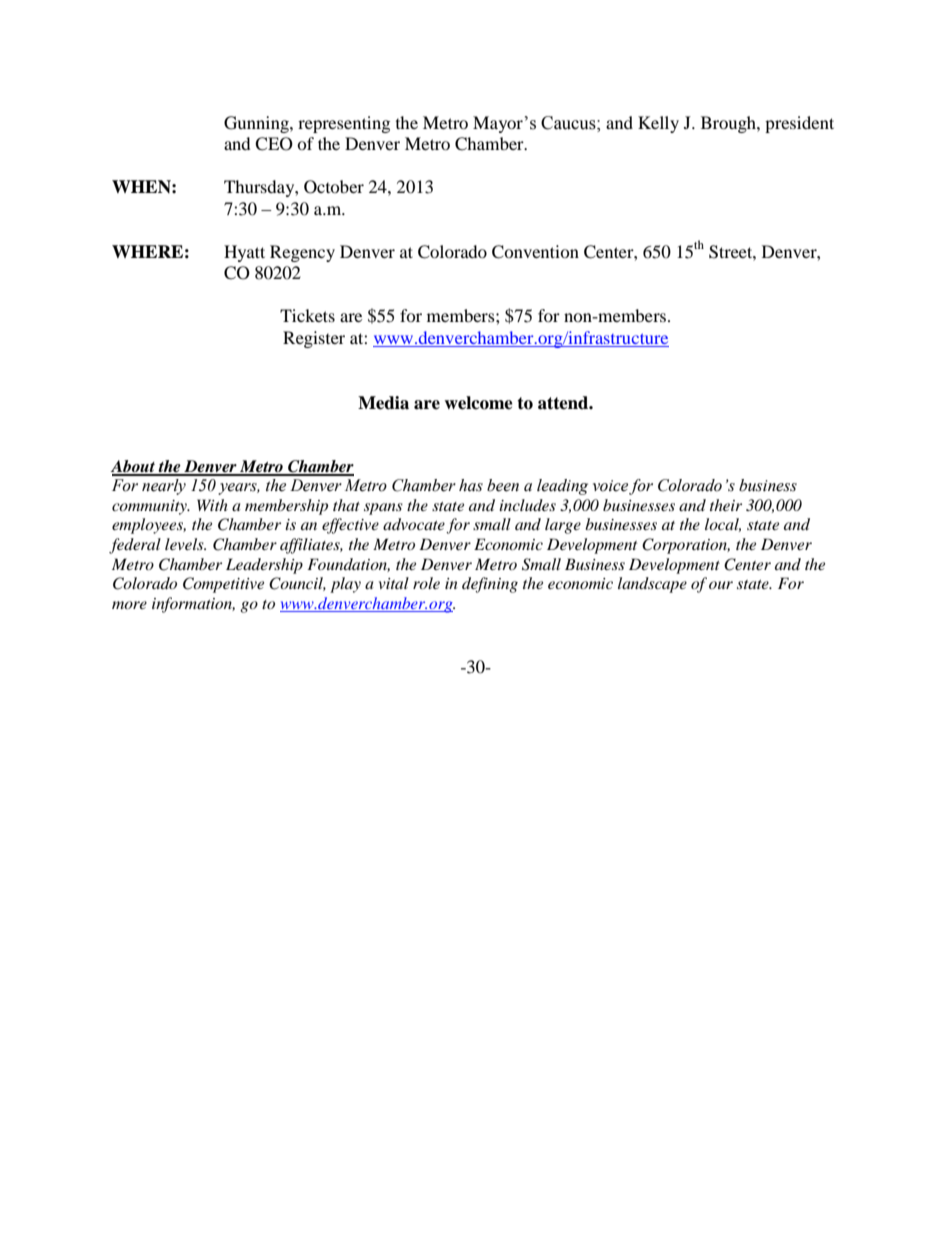 The height and width of the screenshot is (1233, 952). What do you see at coordinates (503, 485) in the screenshot?
I see `been` at bounding box center [503, 485].
